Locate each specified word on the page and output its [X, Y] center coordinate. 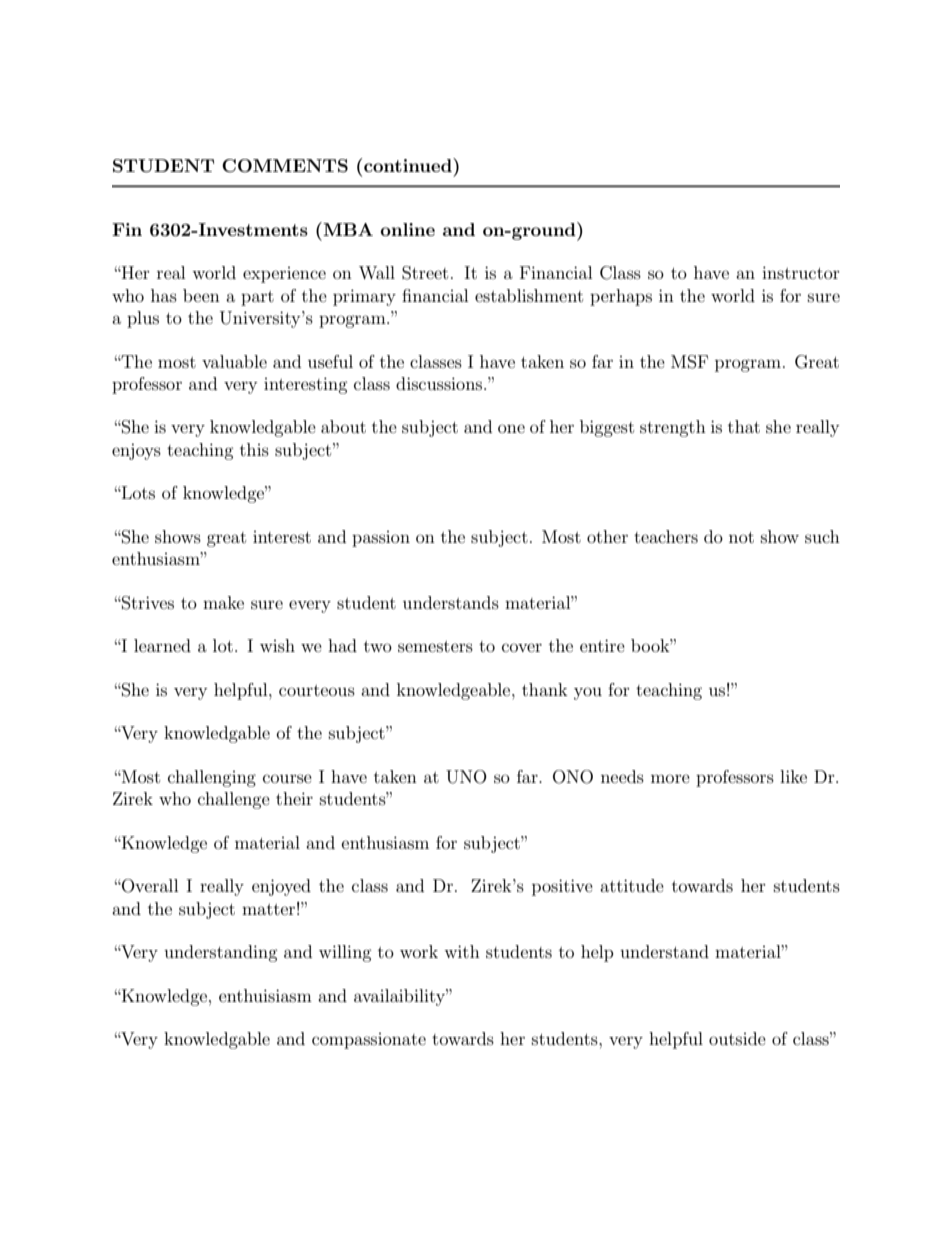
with [462, 951]
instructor [801, 272]
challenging [212, 778]
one [511, 428]
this [254, 449]
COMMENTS [285, 166]
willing [345, 953]
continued [409, 165]
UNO [466, 777]
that [744, 426]
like [793, 776]
